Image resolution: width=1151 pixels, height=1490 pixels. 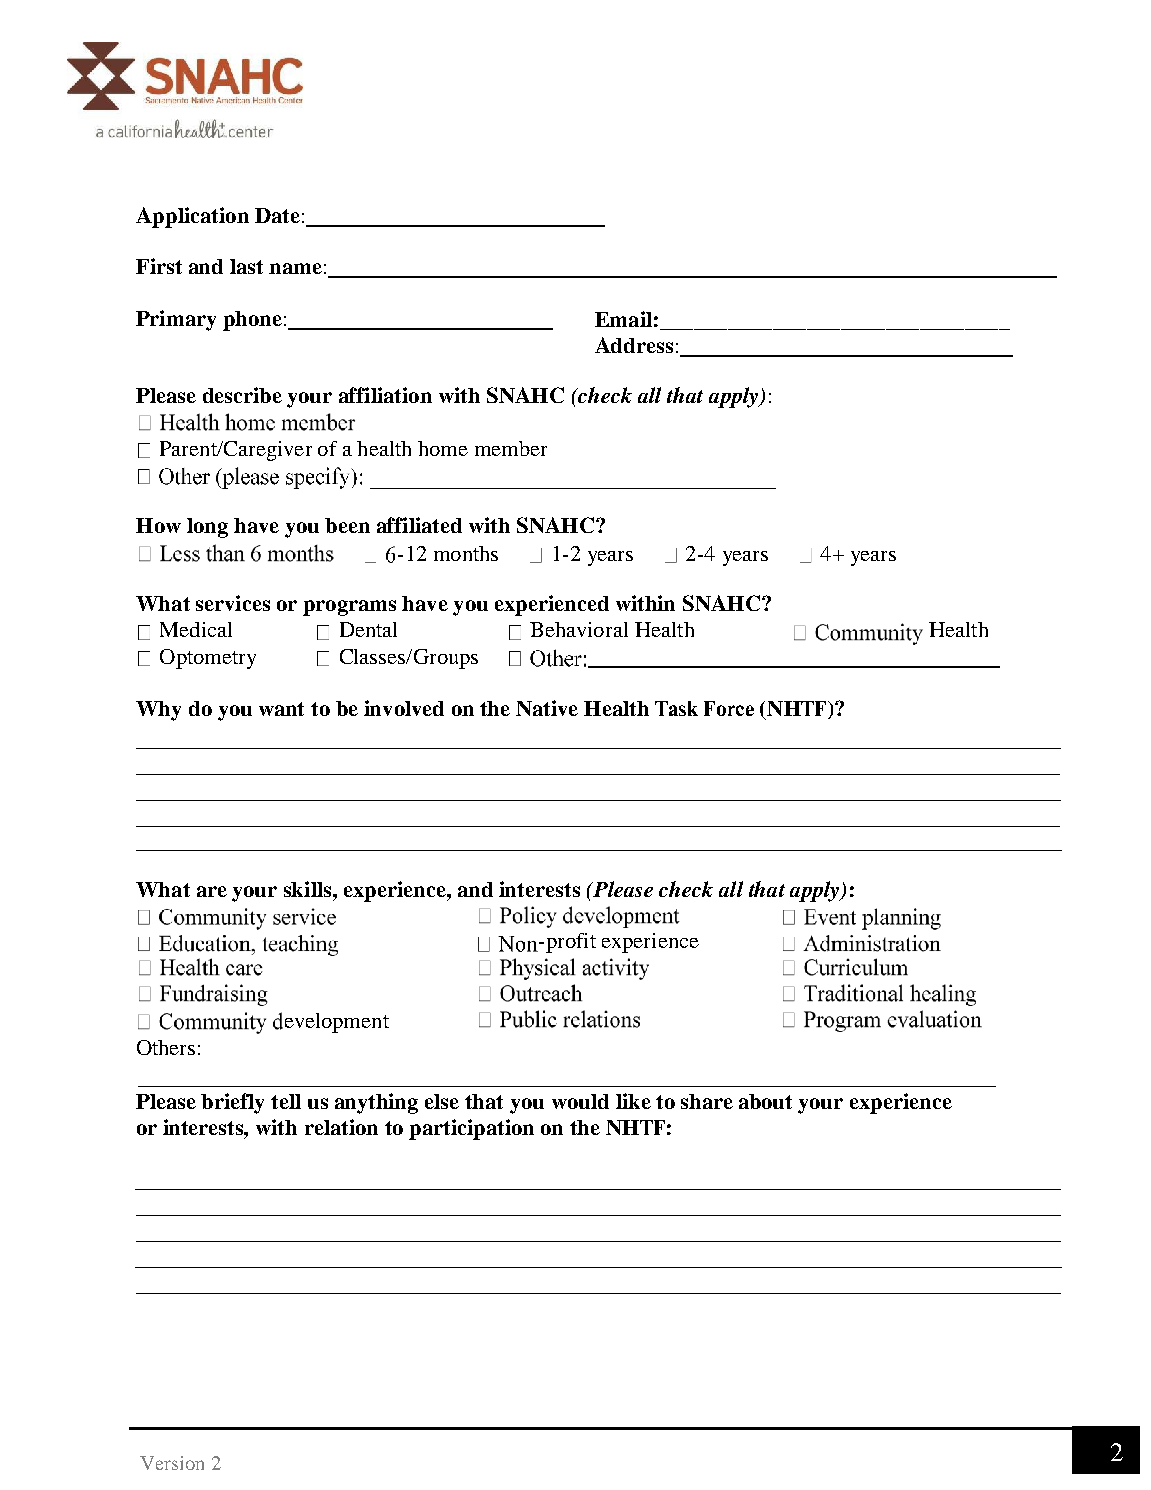 I want to click on last, so click(x=246, y=266).
